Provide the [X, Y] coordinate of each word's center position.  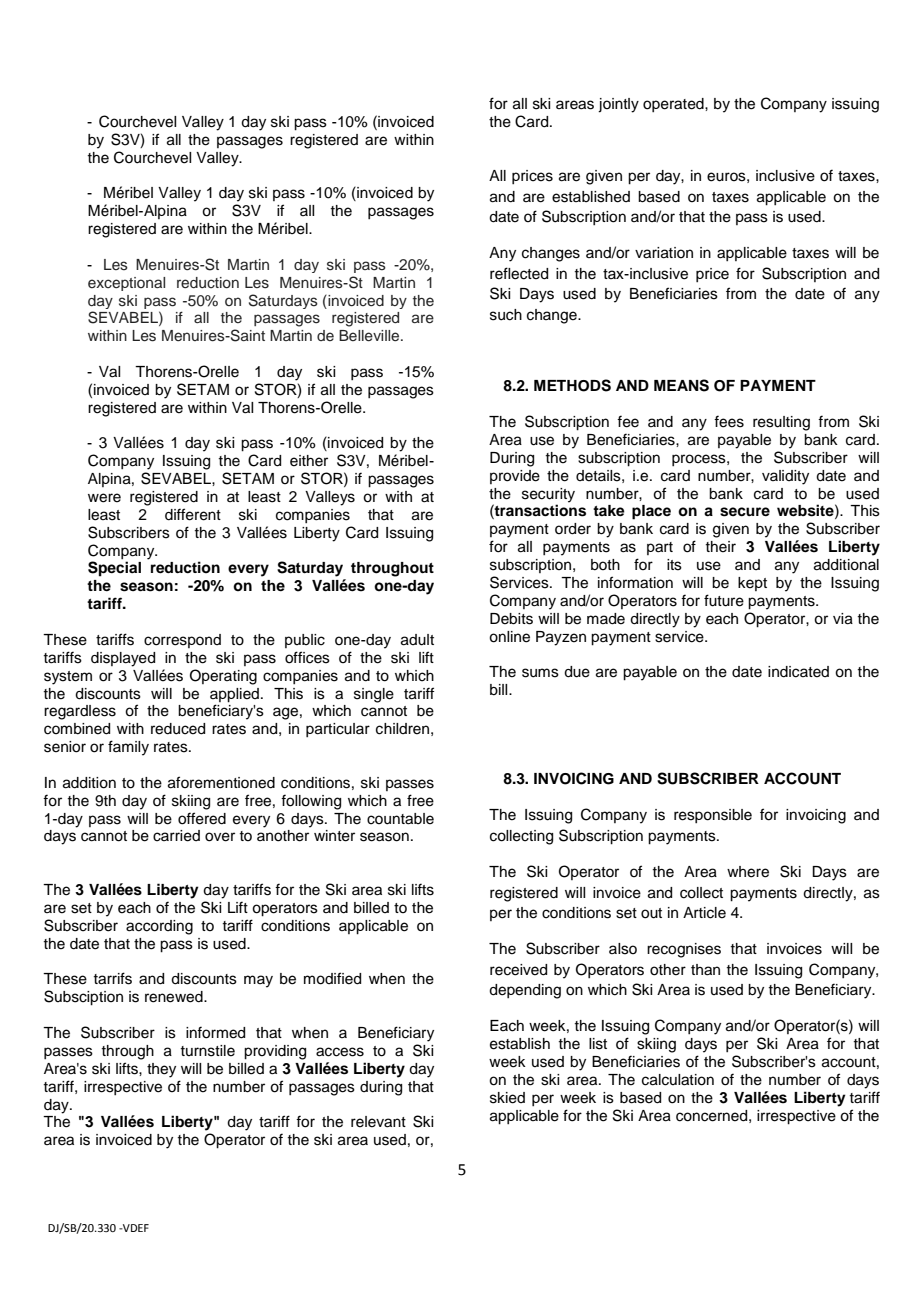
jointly [618, 105]
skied [507, 1098]
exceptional [126, 284]
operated [674, 105]
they [161, 1070]
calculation [678, 1080]
